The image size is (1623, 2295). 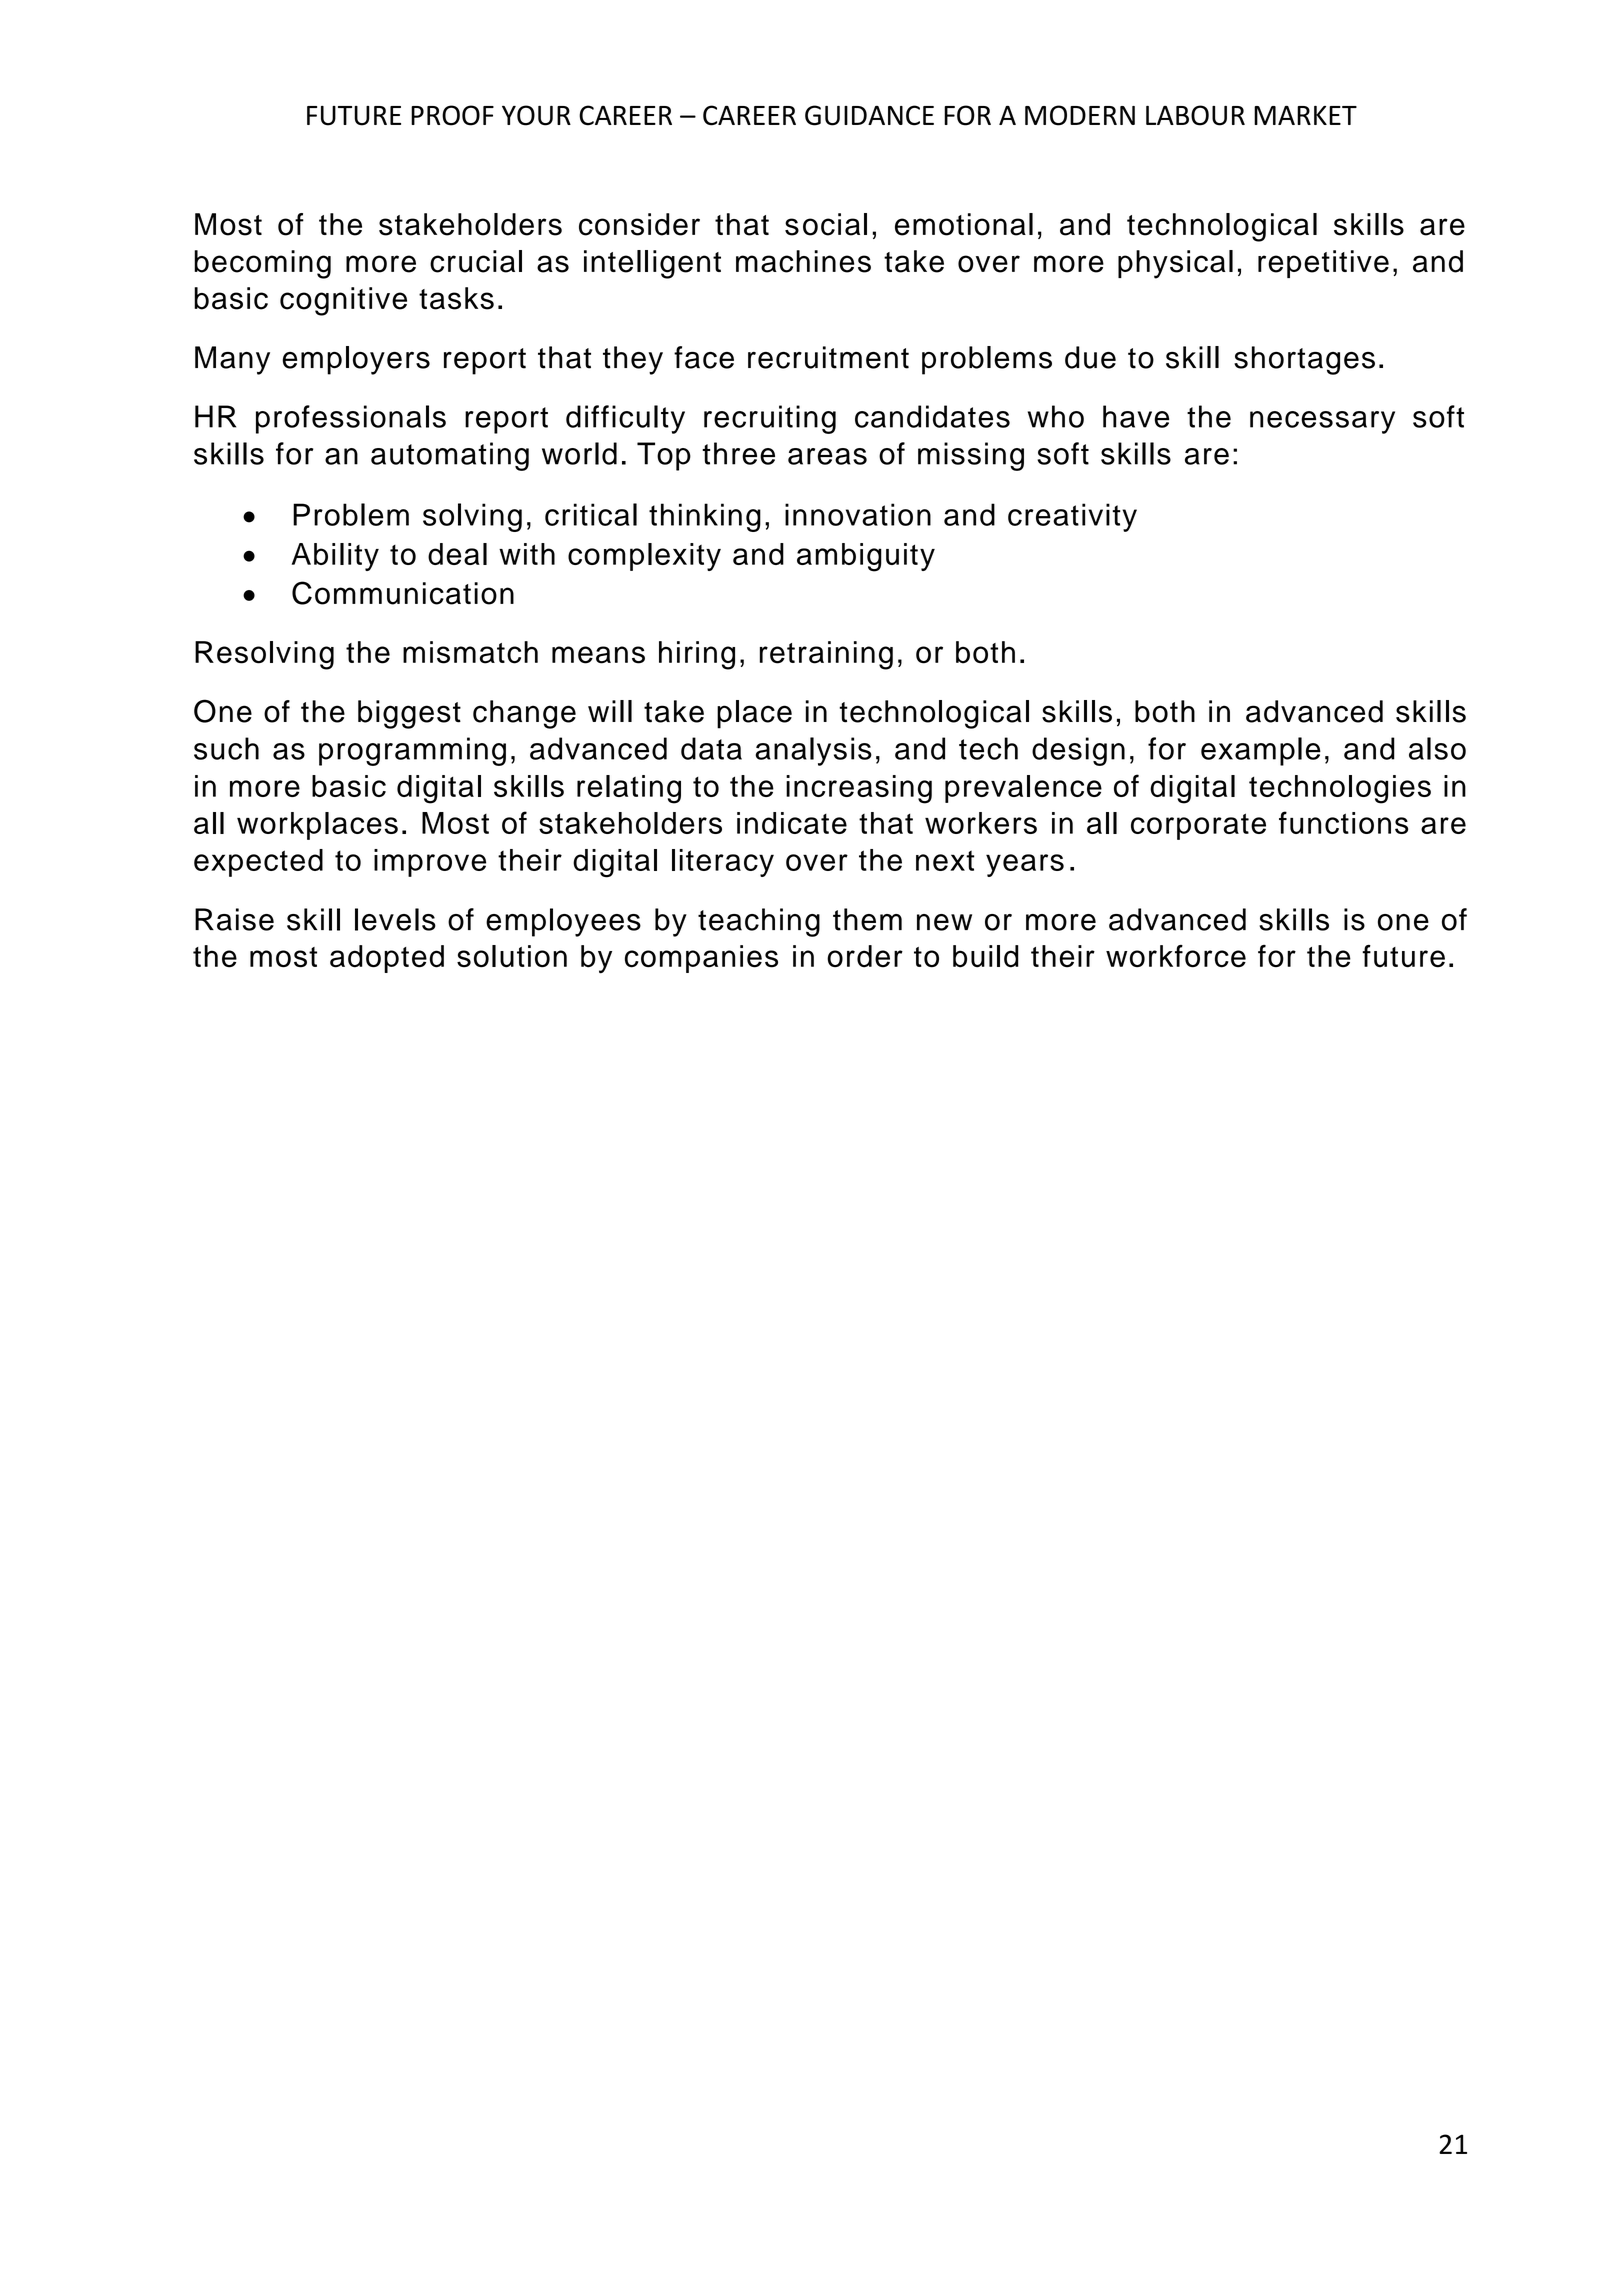 What do you see at coordinates (412, 751) in the screenshot?
I see `programming` at bounding box center [412, 751].
